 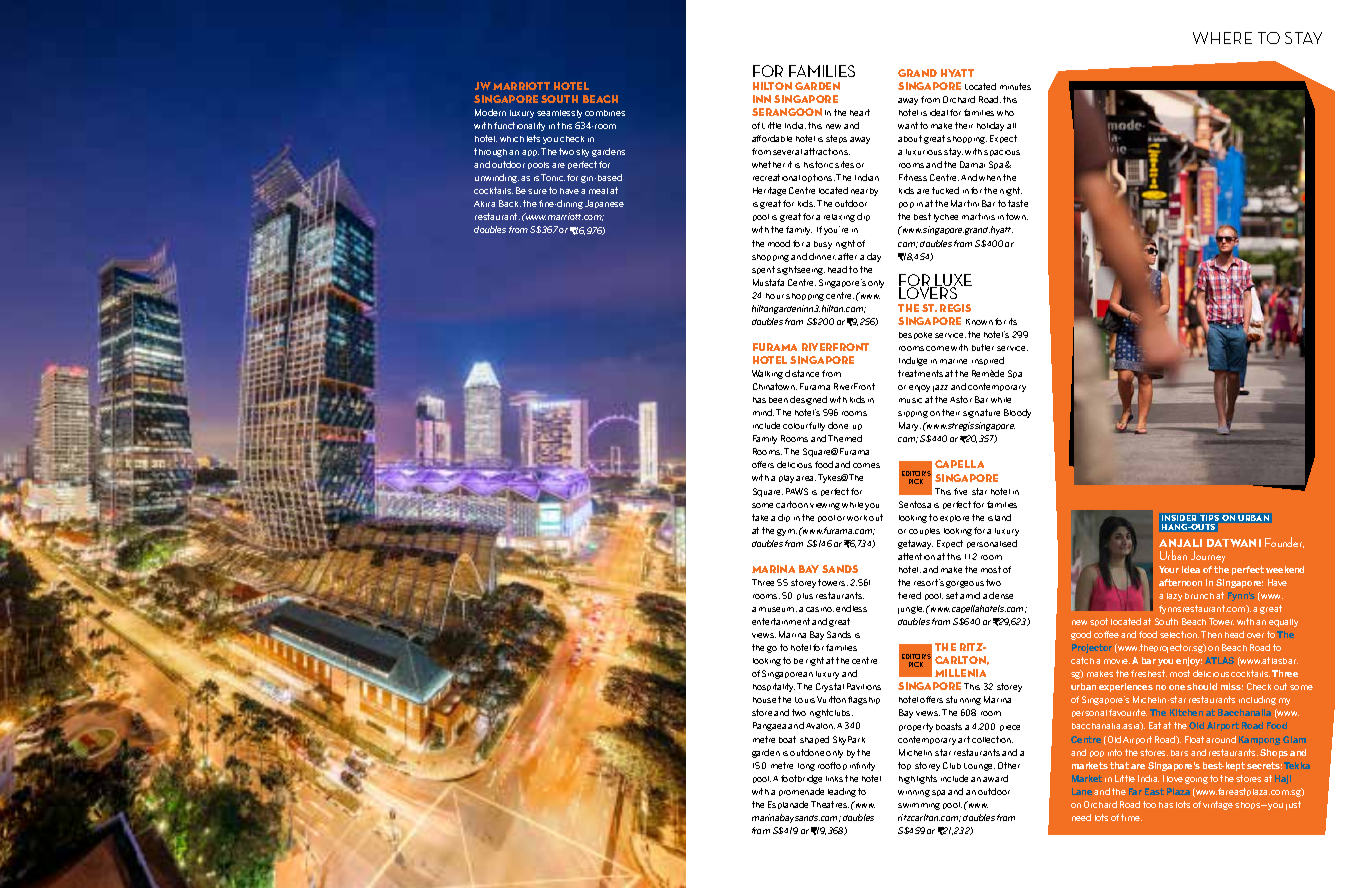 What do you see at coordinates (1222, 38) in the page?
I see `WHERE` at bounding box center [1222, 38].
